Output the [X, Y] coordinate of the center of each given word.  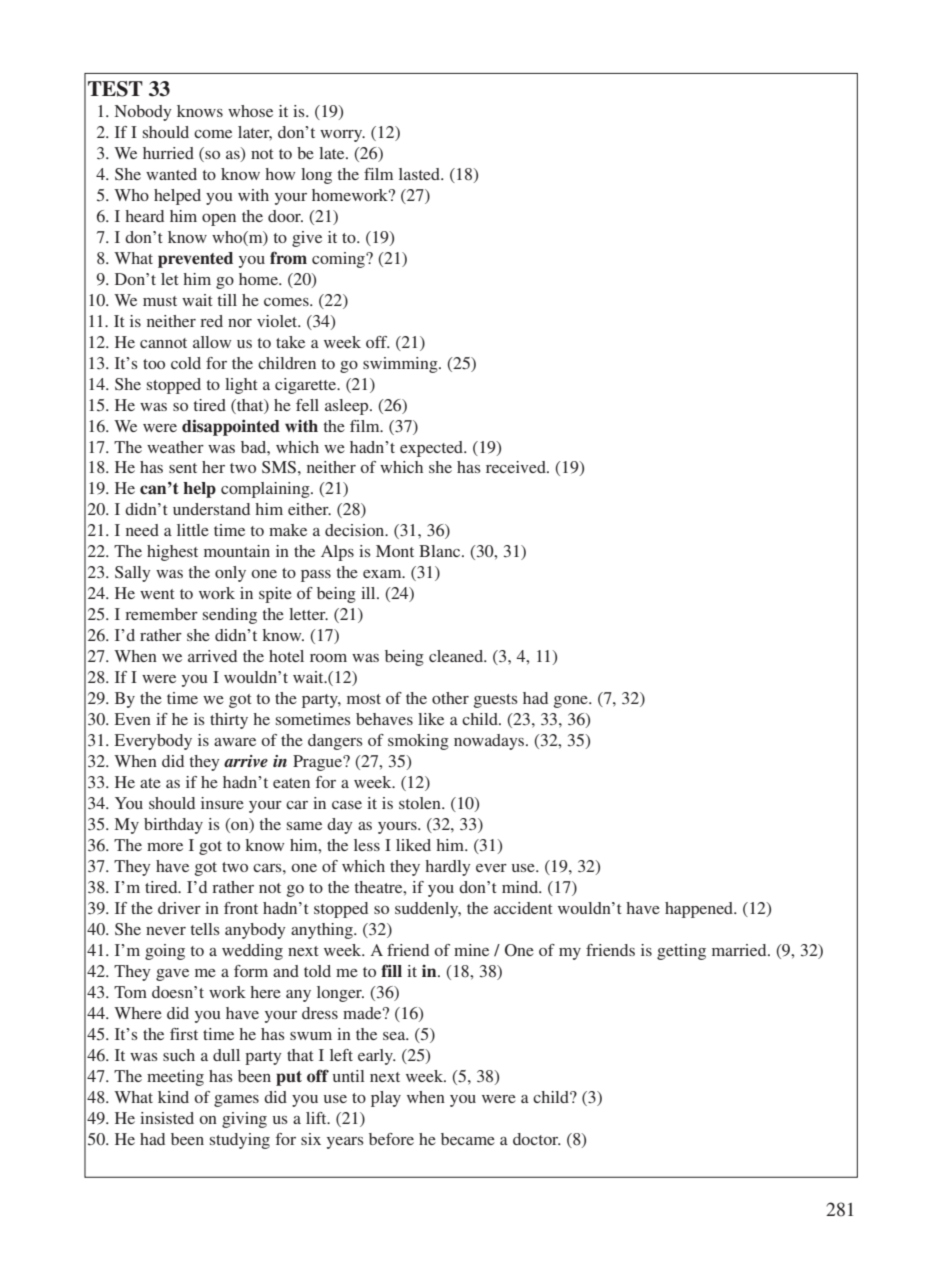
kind [173, 1097]
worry [342, 136]
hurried [168, 153]
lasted [420, 174]
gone [572, 702]
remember [161, 614]
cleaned [457, 656]
